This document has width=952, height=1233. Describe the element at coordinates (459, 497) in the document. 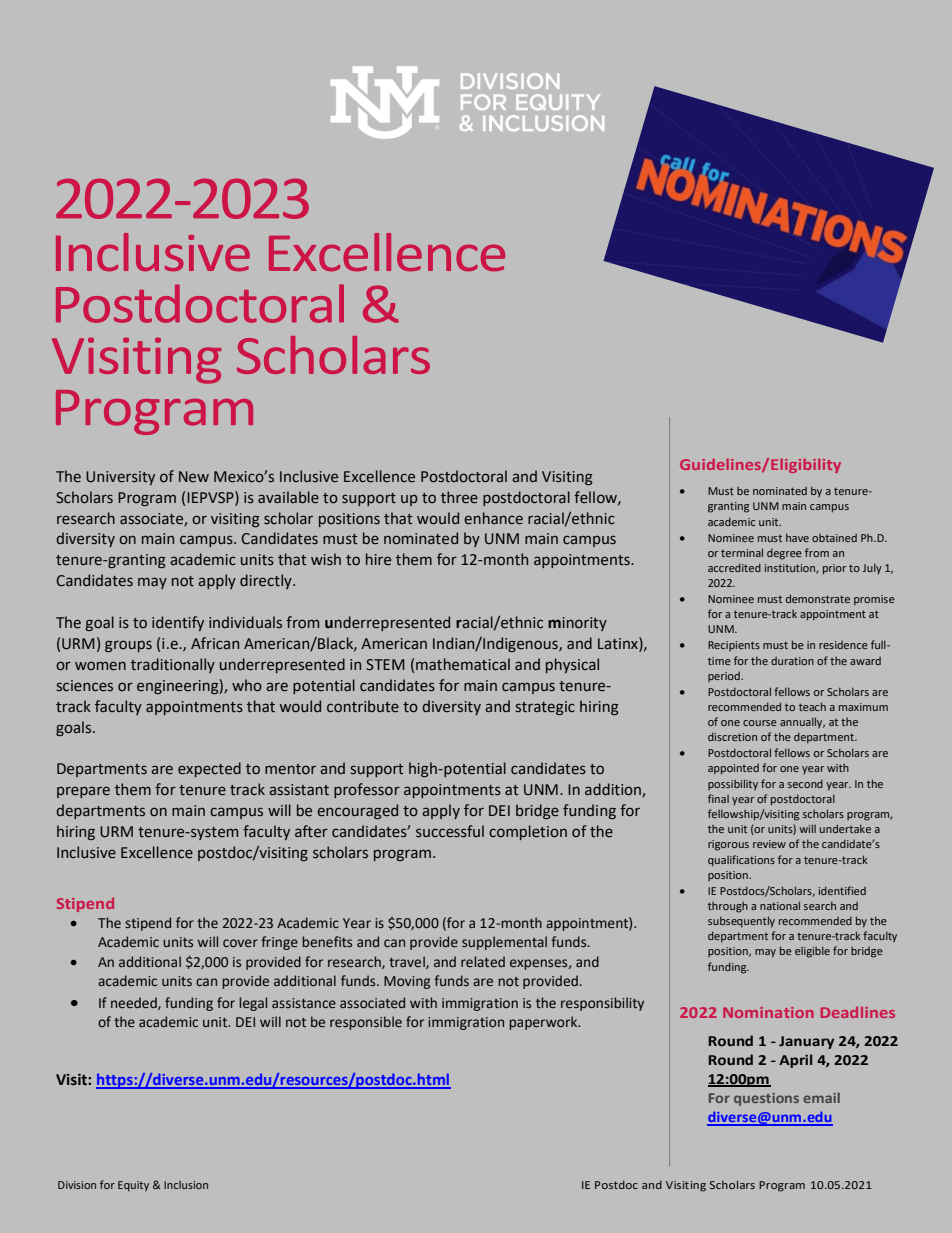

I see `three` at that location.
